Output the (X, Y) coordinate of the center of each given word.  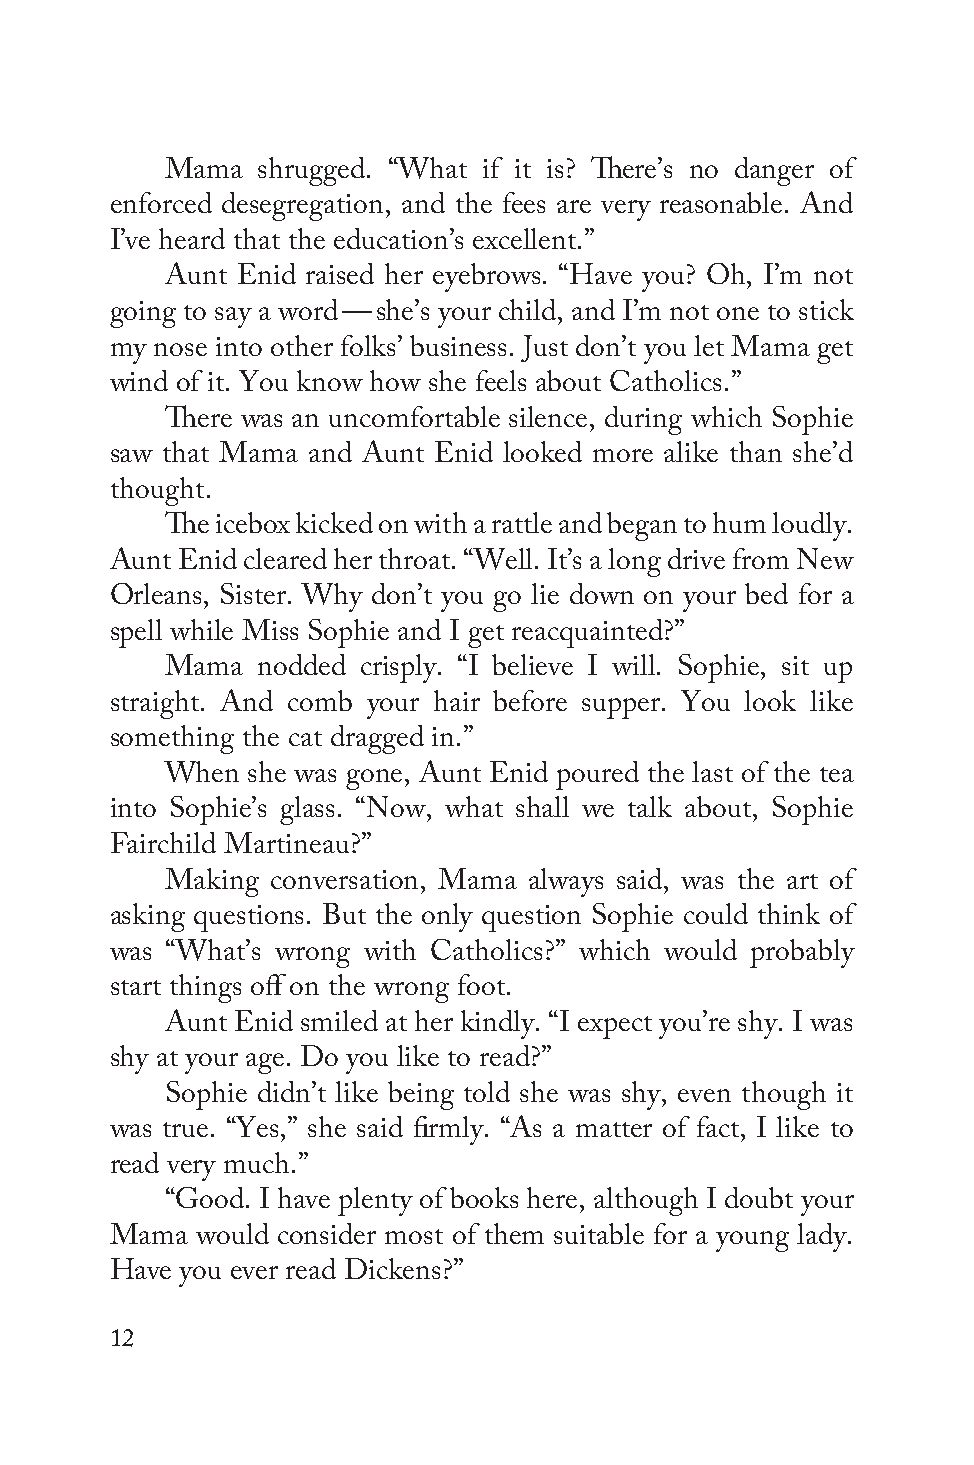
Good (211, 1197)
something (172, 739)
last (712, 771)
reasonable (721, 202)
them (514, 1233)
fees (524, 202)
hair (457, 700)
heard (192, 238)
